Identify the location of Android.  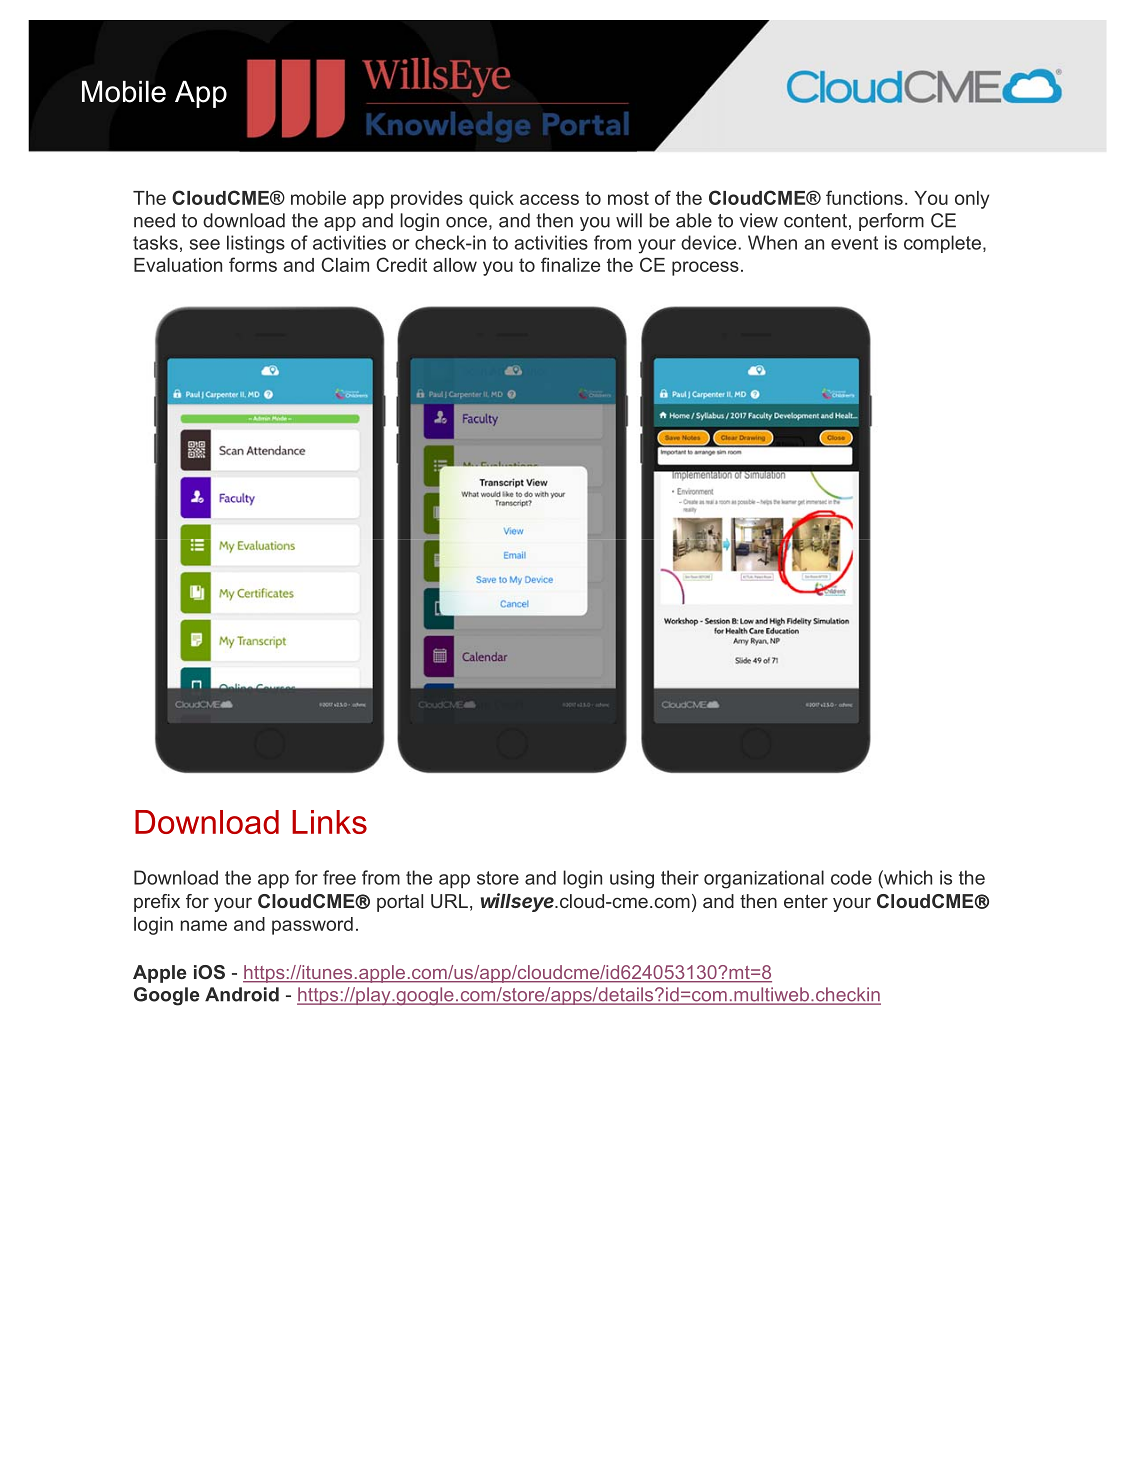
(242, 994).
